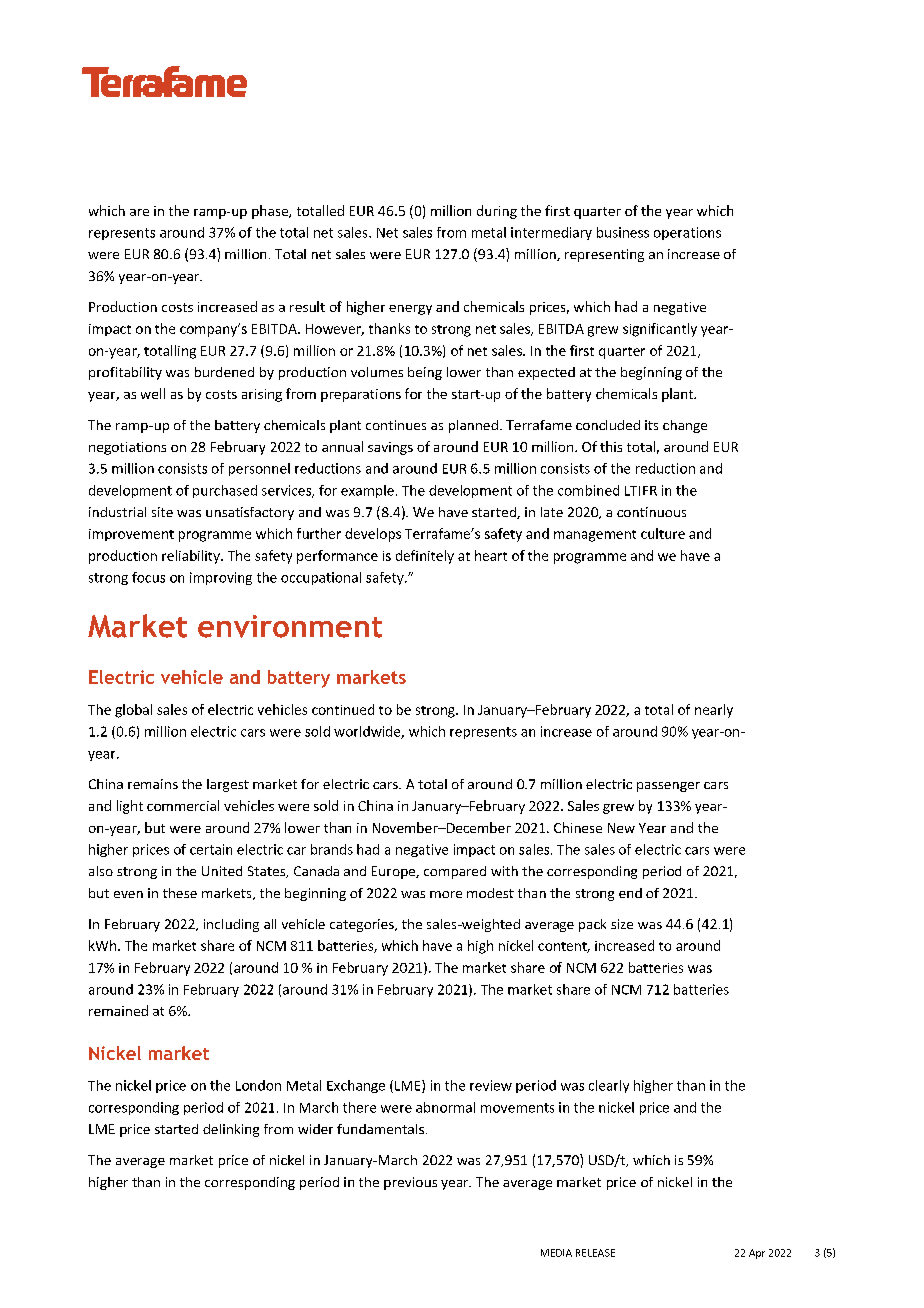 This image has height=1308, width=924. Describe the element at coordinates (687, 233) in the image. I see `operations` at that location.
